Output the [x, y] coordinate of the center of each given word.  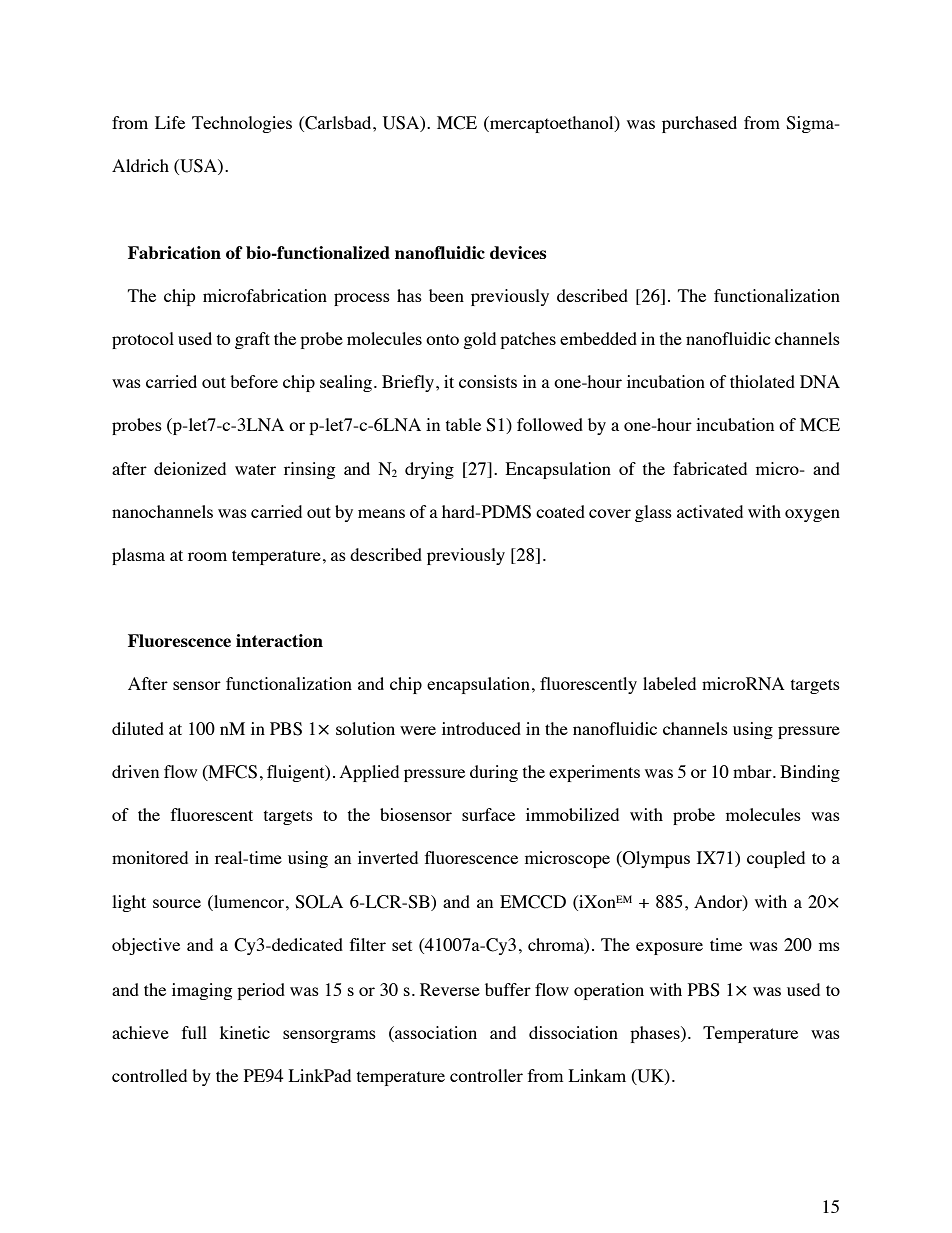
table [463, 424]
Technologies [242, 124]
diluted [138, 728]
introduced [481, 728]
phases [656, 1034]
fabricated [710, 468]
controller [486, 1075]
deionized [190, 468]
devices [518, 252]
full [194, 1032]
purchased [699, 124]
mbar [753, 771]
